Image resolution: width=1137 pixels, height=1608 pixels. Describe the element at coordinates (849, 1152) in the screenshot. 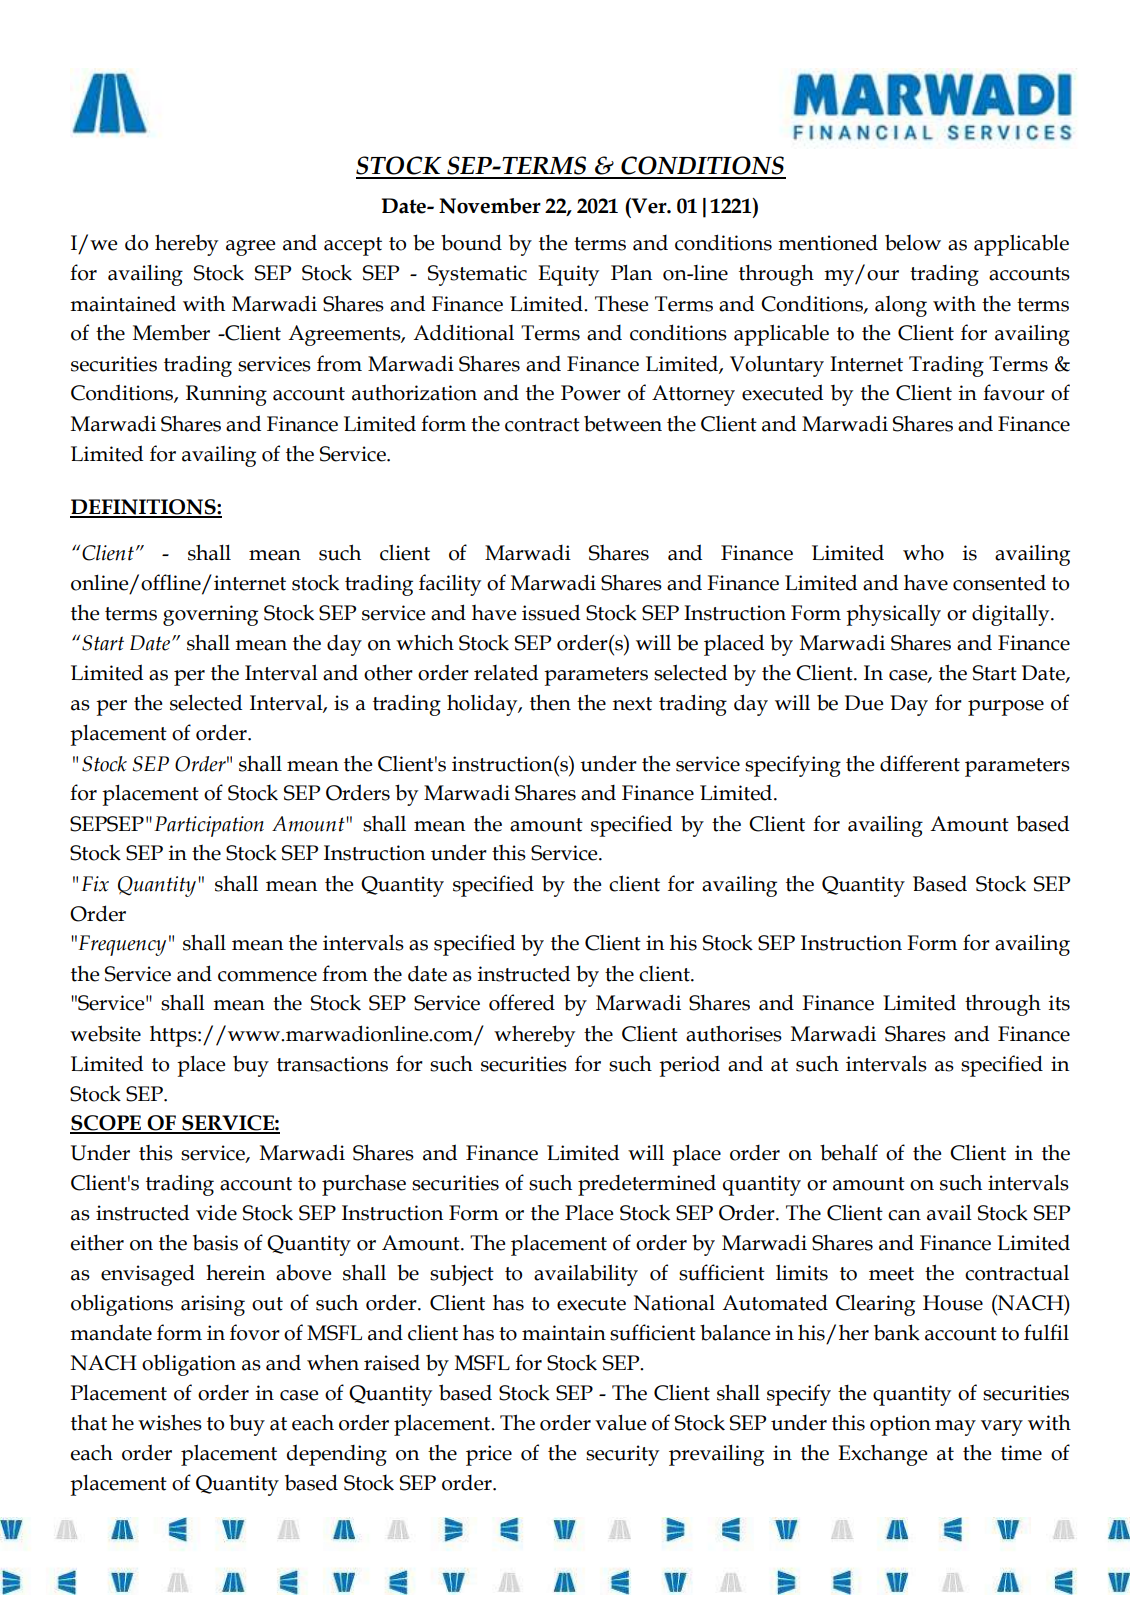

I see `behalf` at that location.
